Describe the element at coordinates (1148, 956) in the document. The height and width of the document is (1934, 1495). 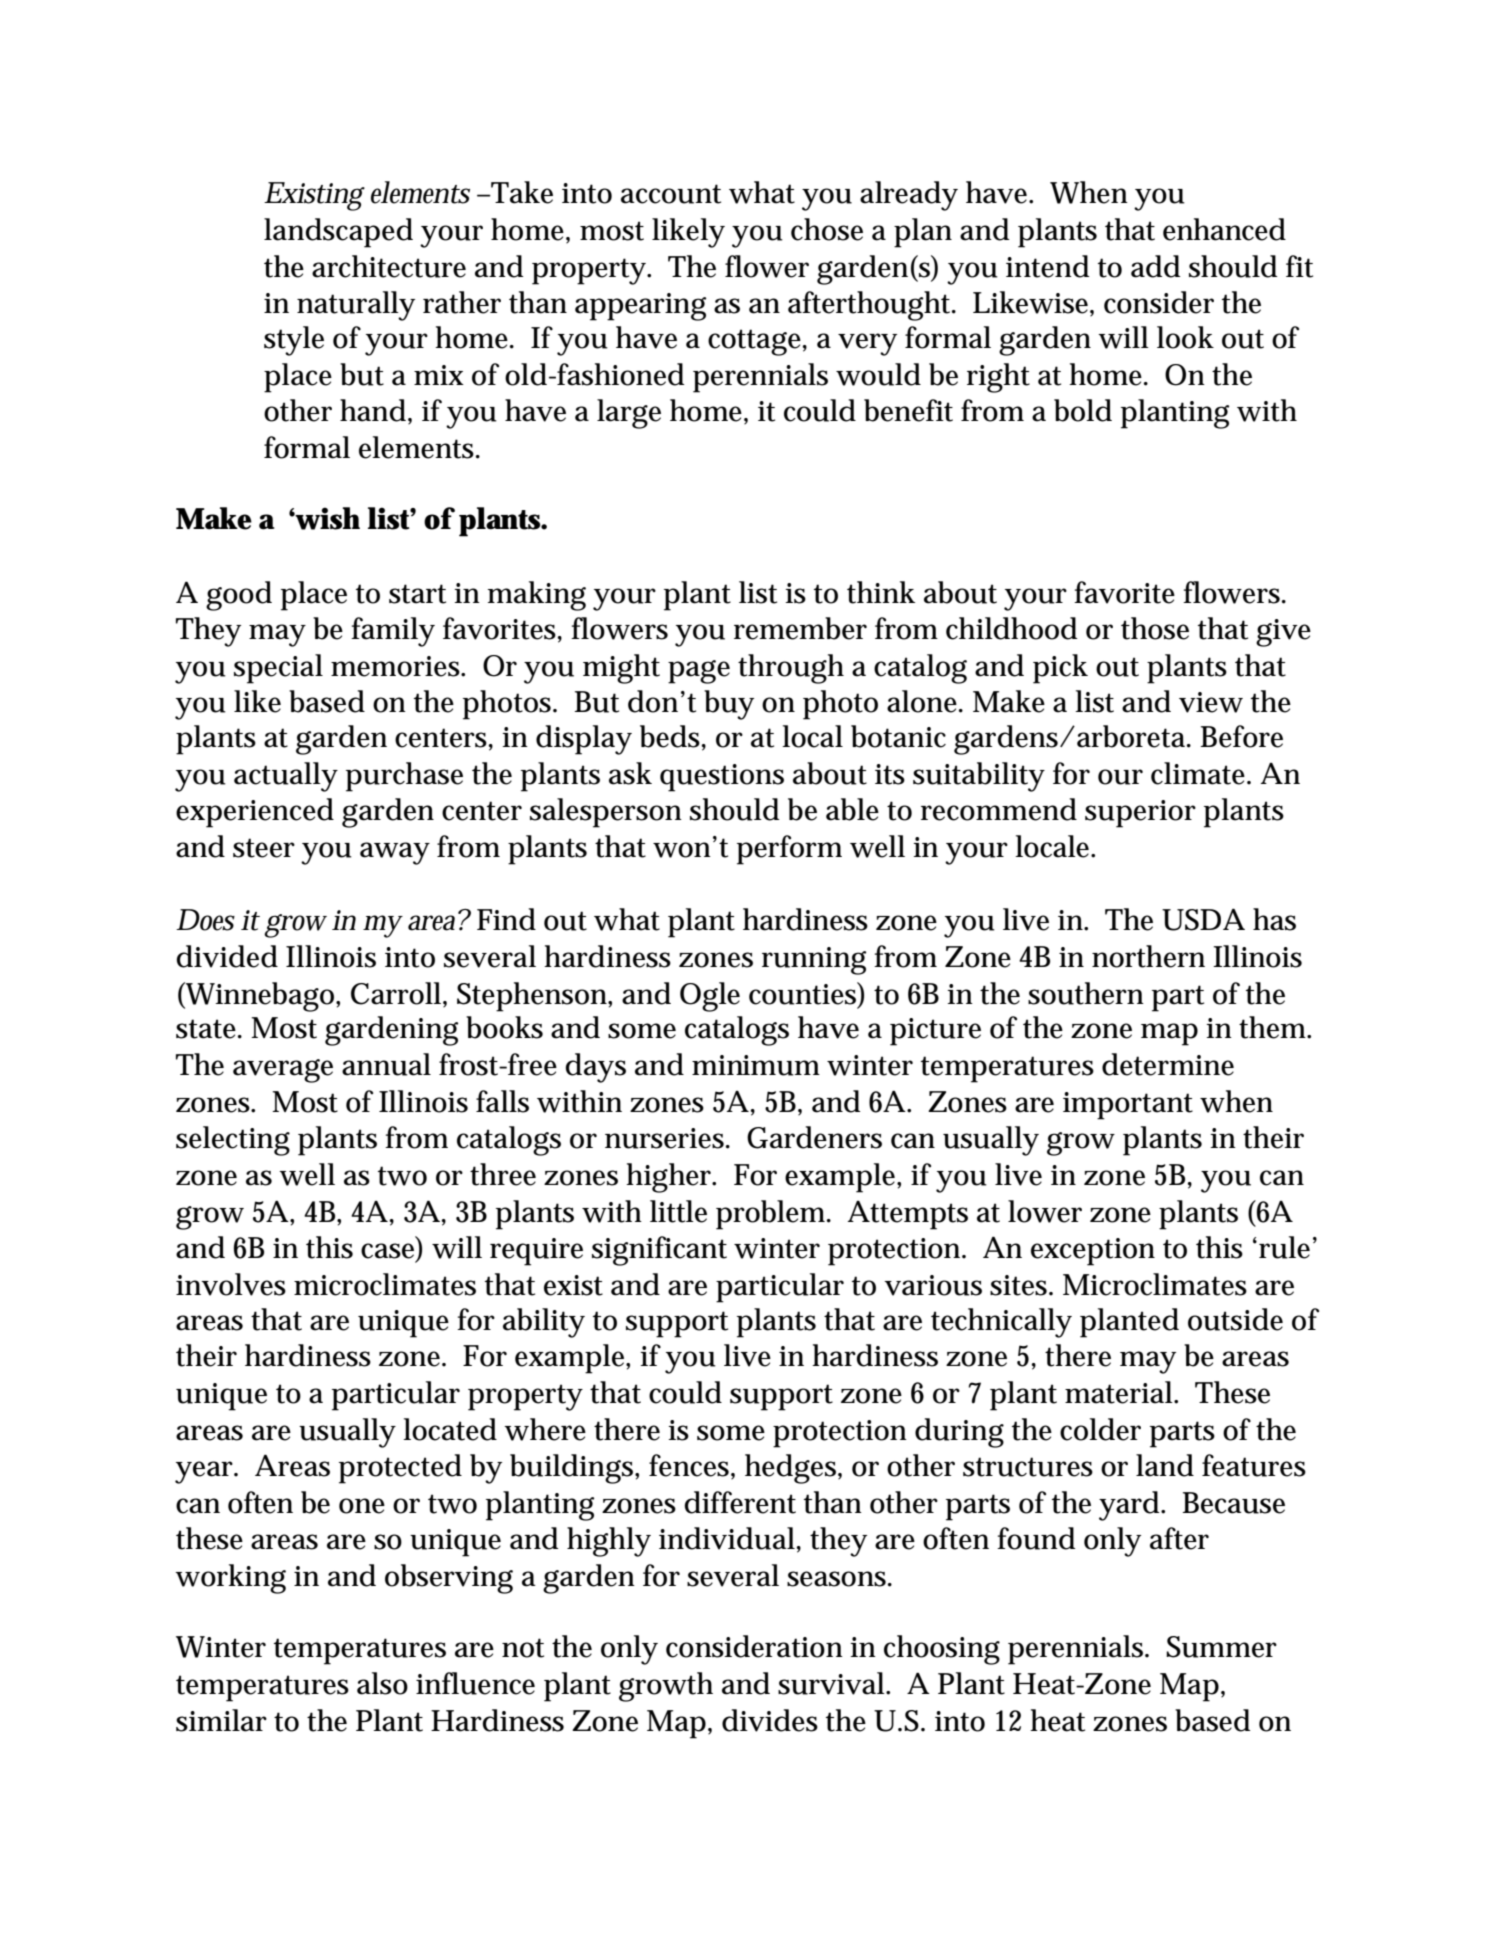
I see `northern` at that location.
